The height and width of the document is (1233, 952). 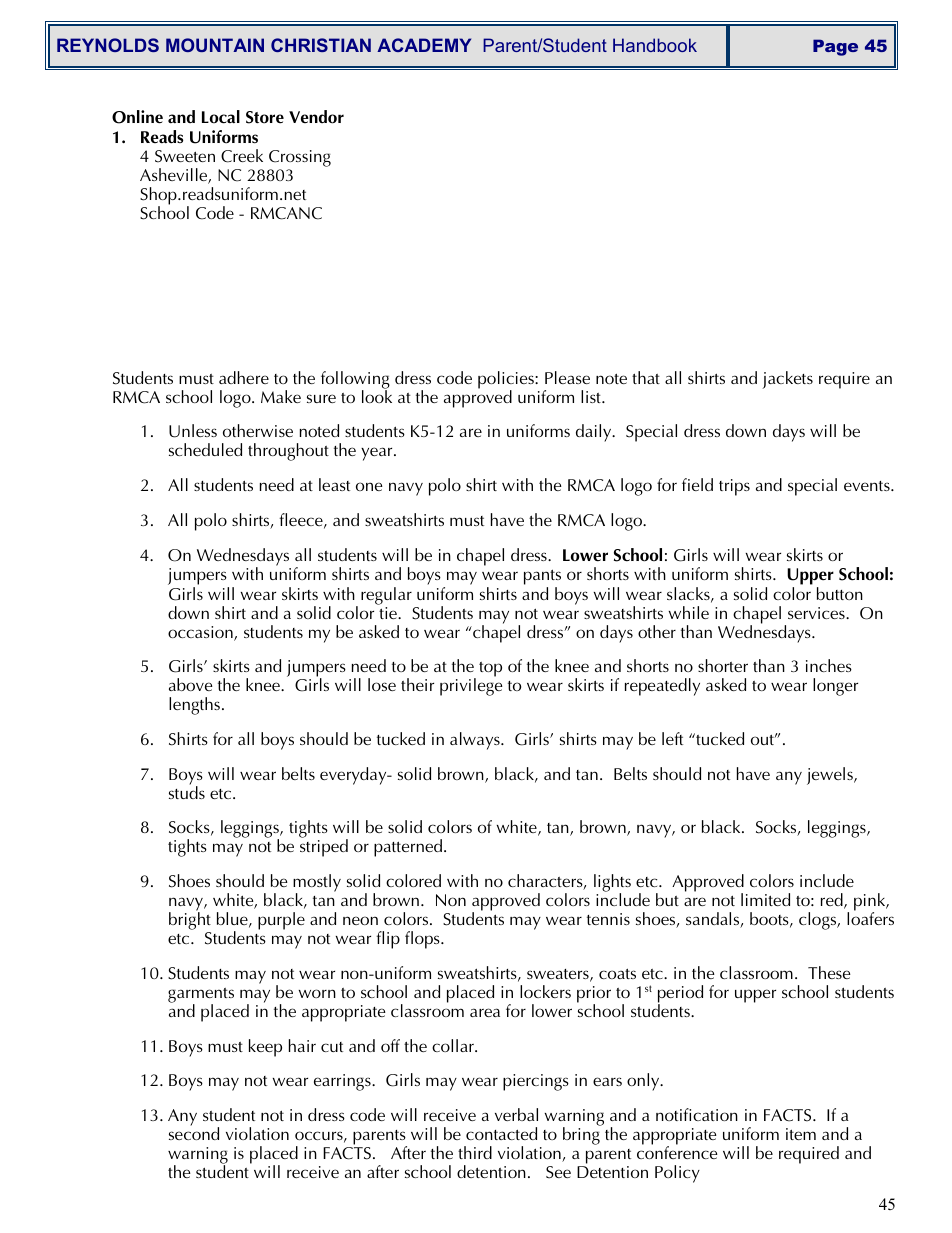 I want to click on jackets, so click(x=787, y=380).
